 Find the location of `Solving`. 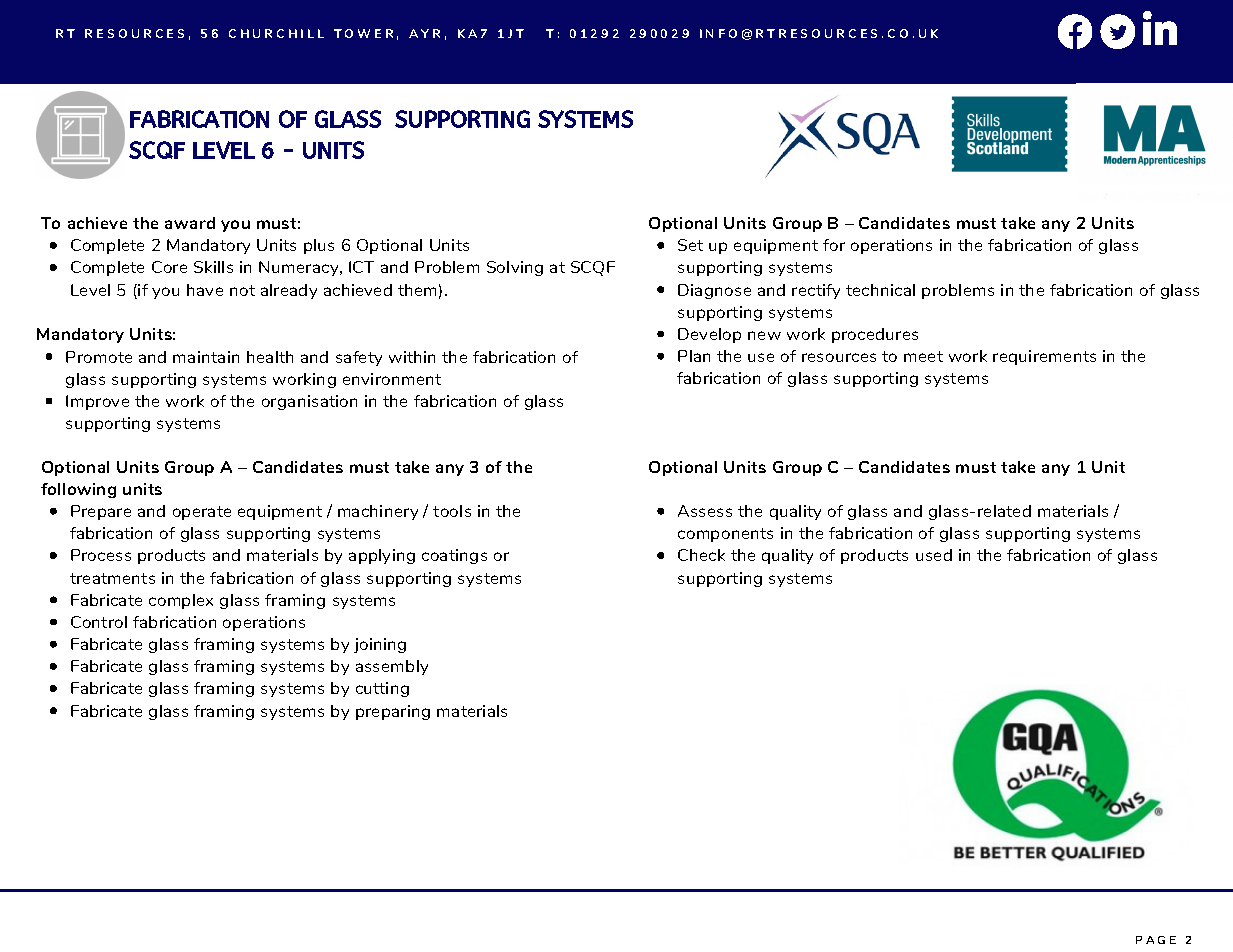

Solving is located at coordinates (515, 268).
